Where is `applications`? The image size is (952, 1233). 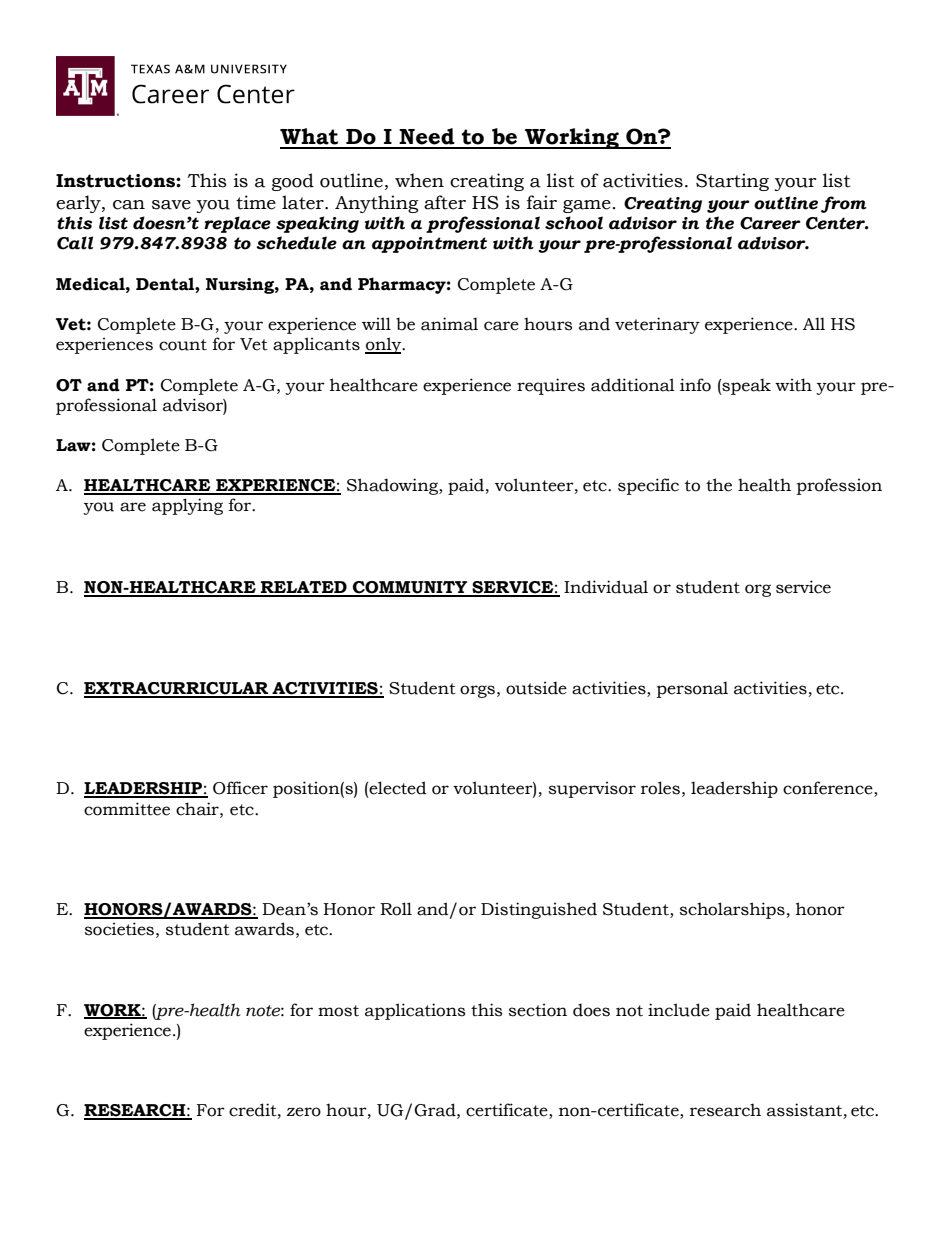
applications is located at coordinates (415, 1011).
